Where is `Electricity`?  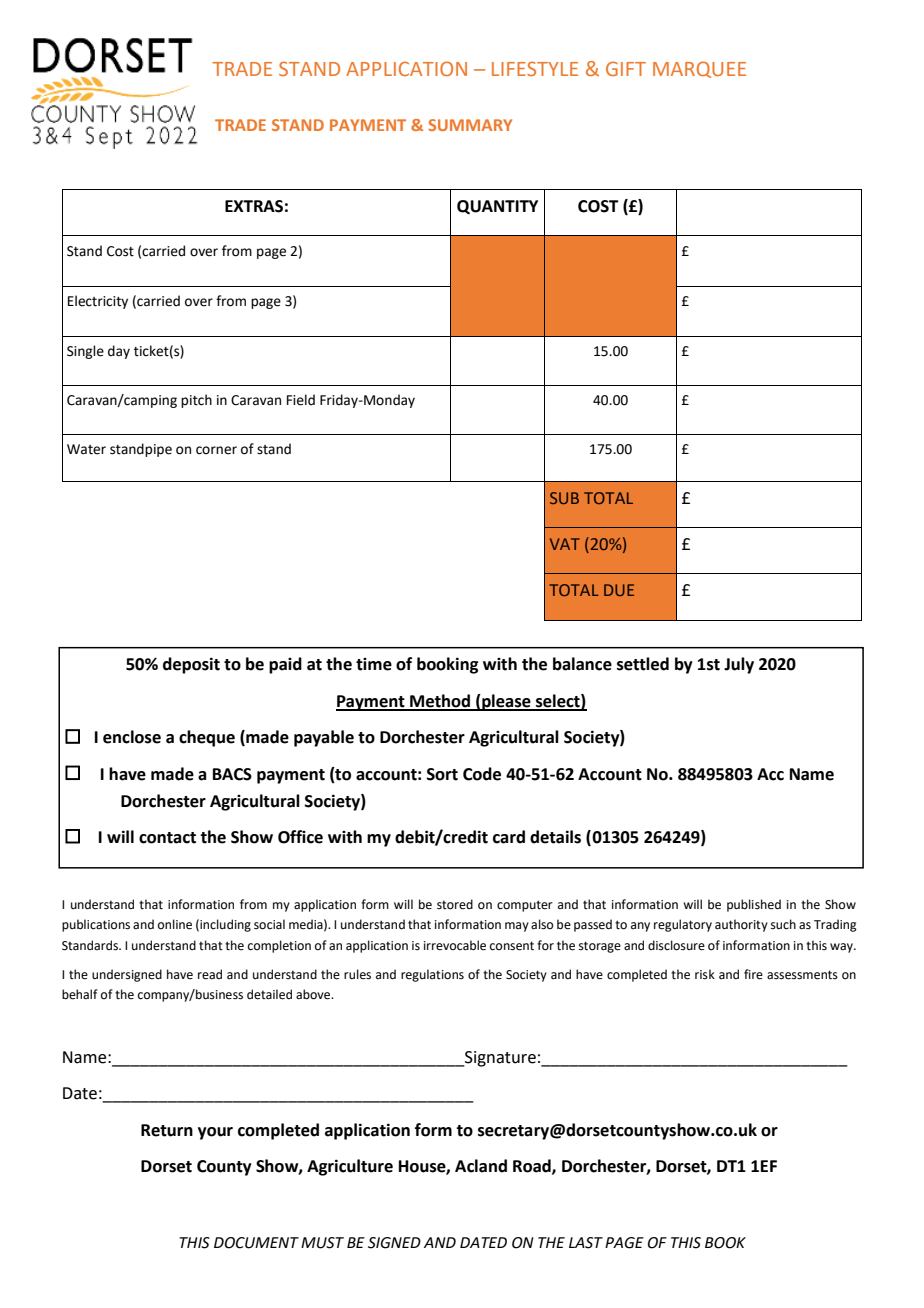 Electricity is located at coordinates (98, 302).
